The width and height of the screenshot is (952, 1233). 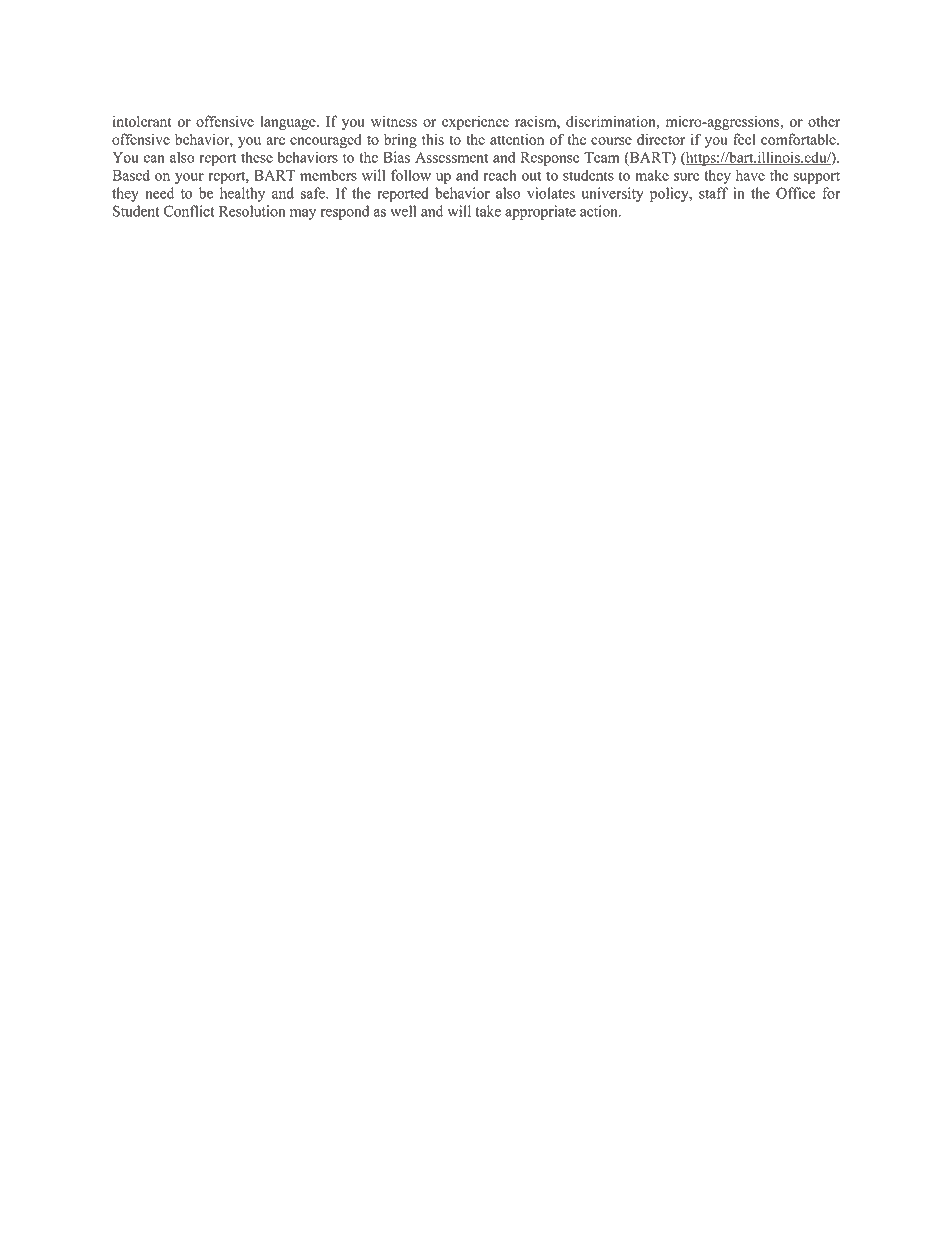 What do you see at coordinates (475, 122) in the screenshot?
I see `experience` at bounding box center [475, 122].
